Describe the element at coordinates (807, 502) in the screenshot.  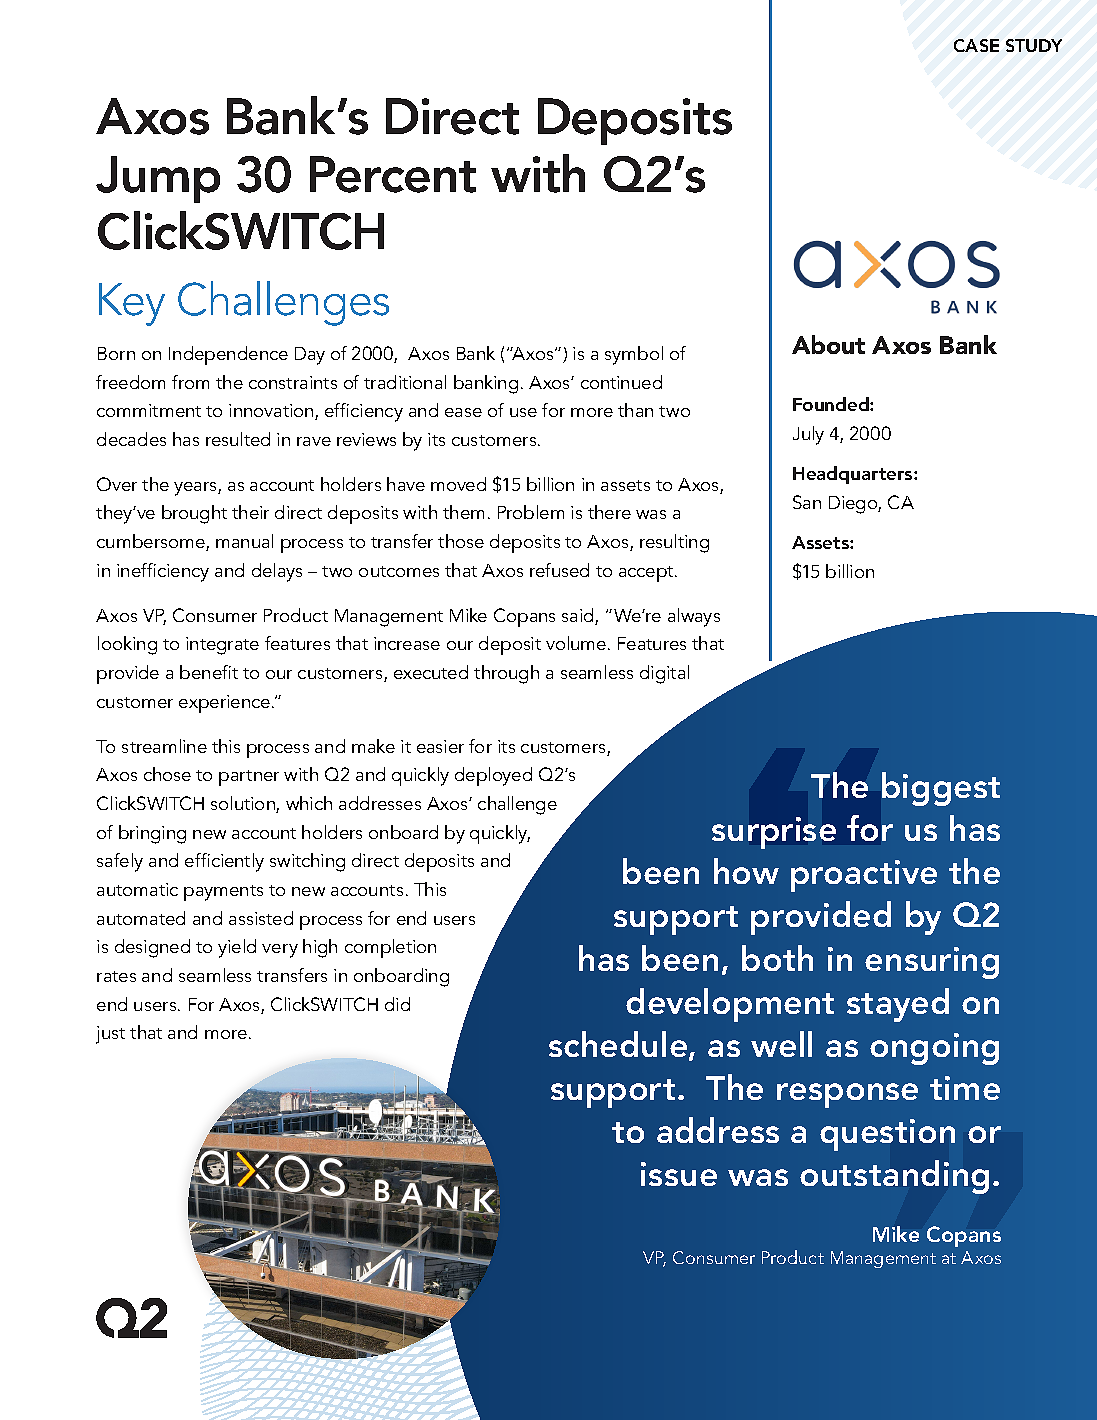
I see `San` at that location.
